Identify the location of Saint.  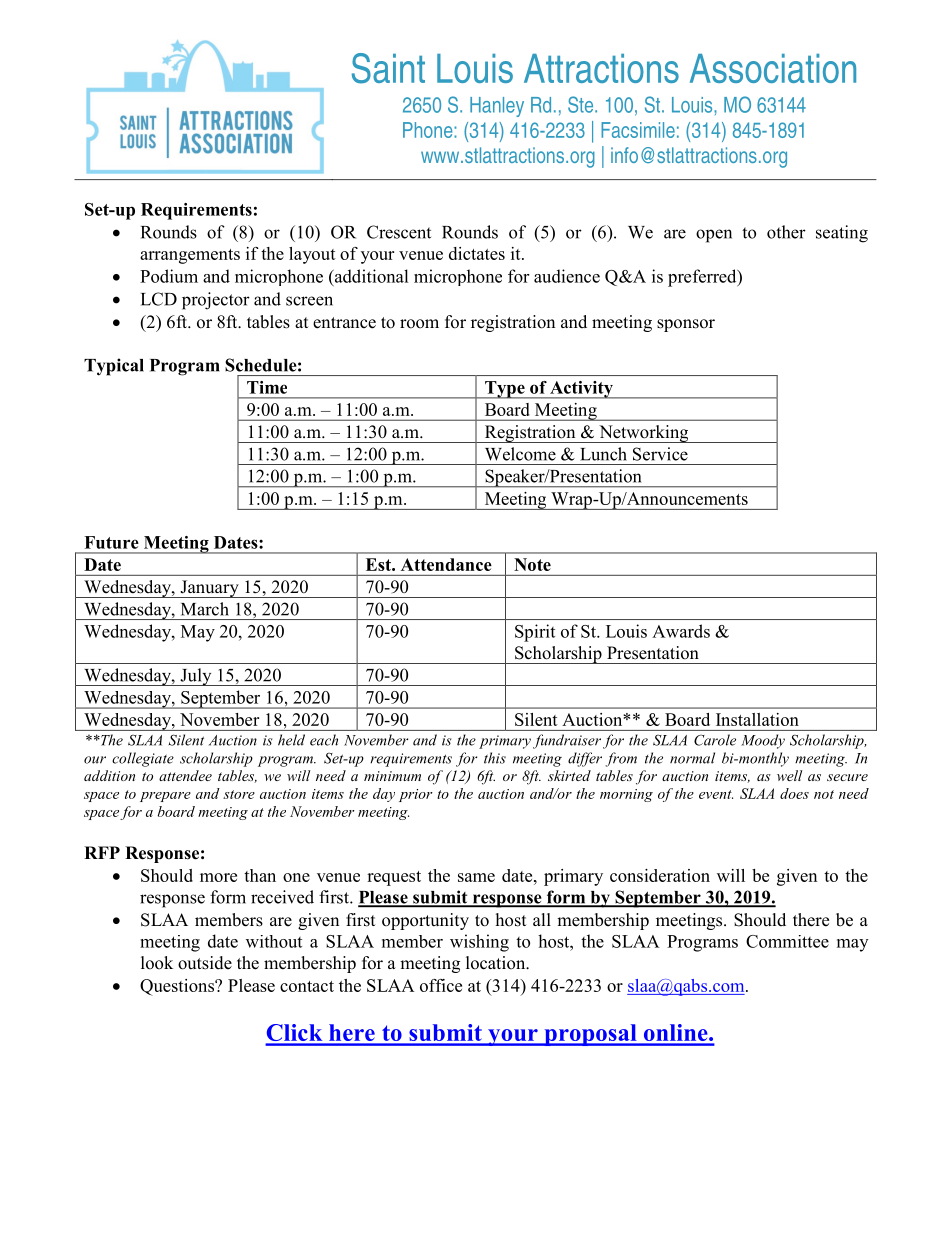
(388, 68).
